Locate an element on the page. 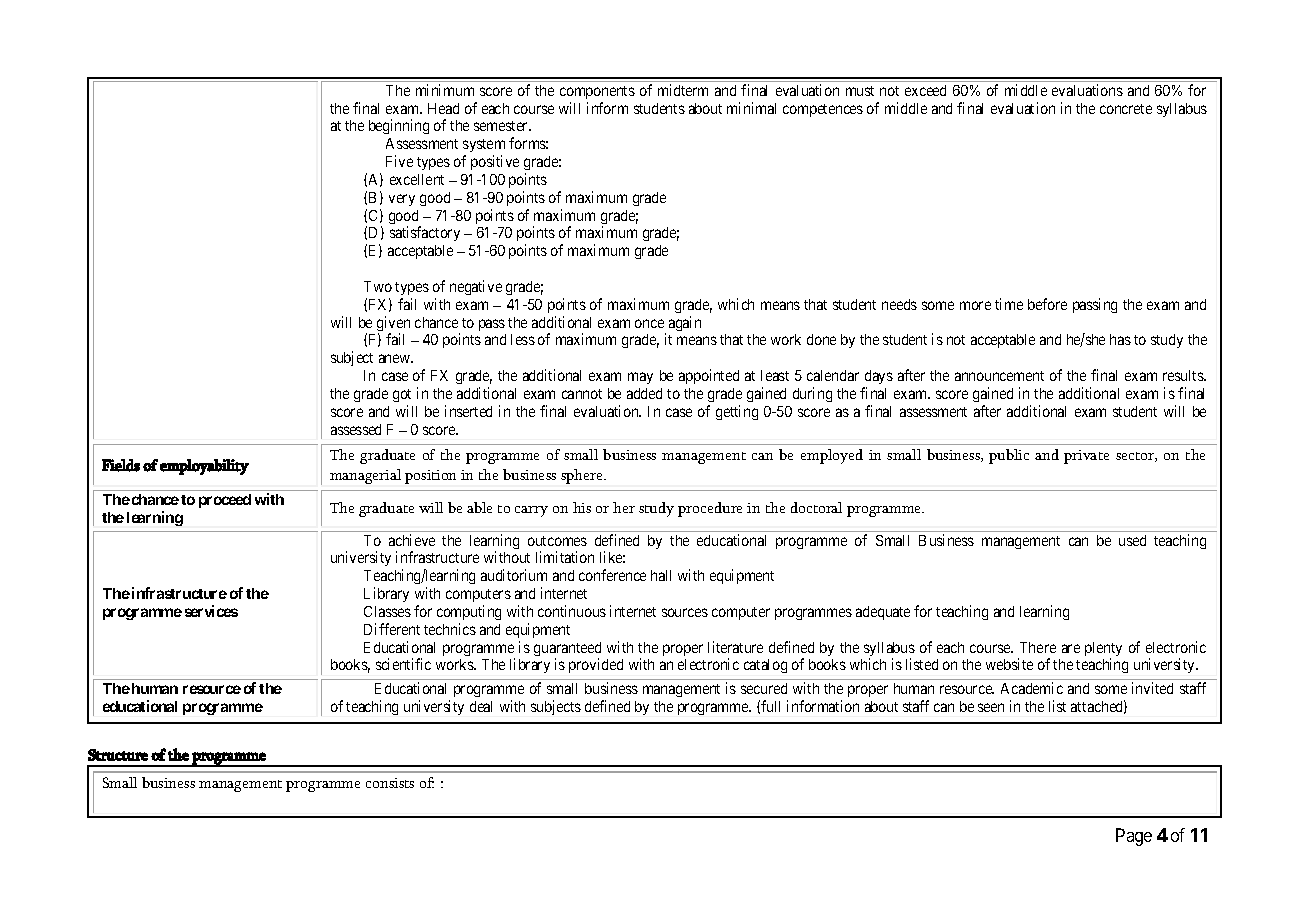  used is located at coordinates (1132, 540).
